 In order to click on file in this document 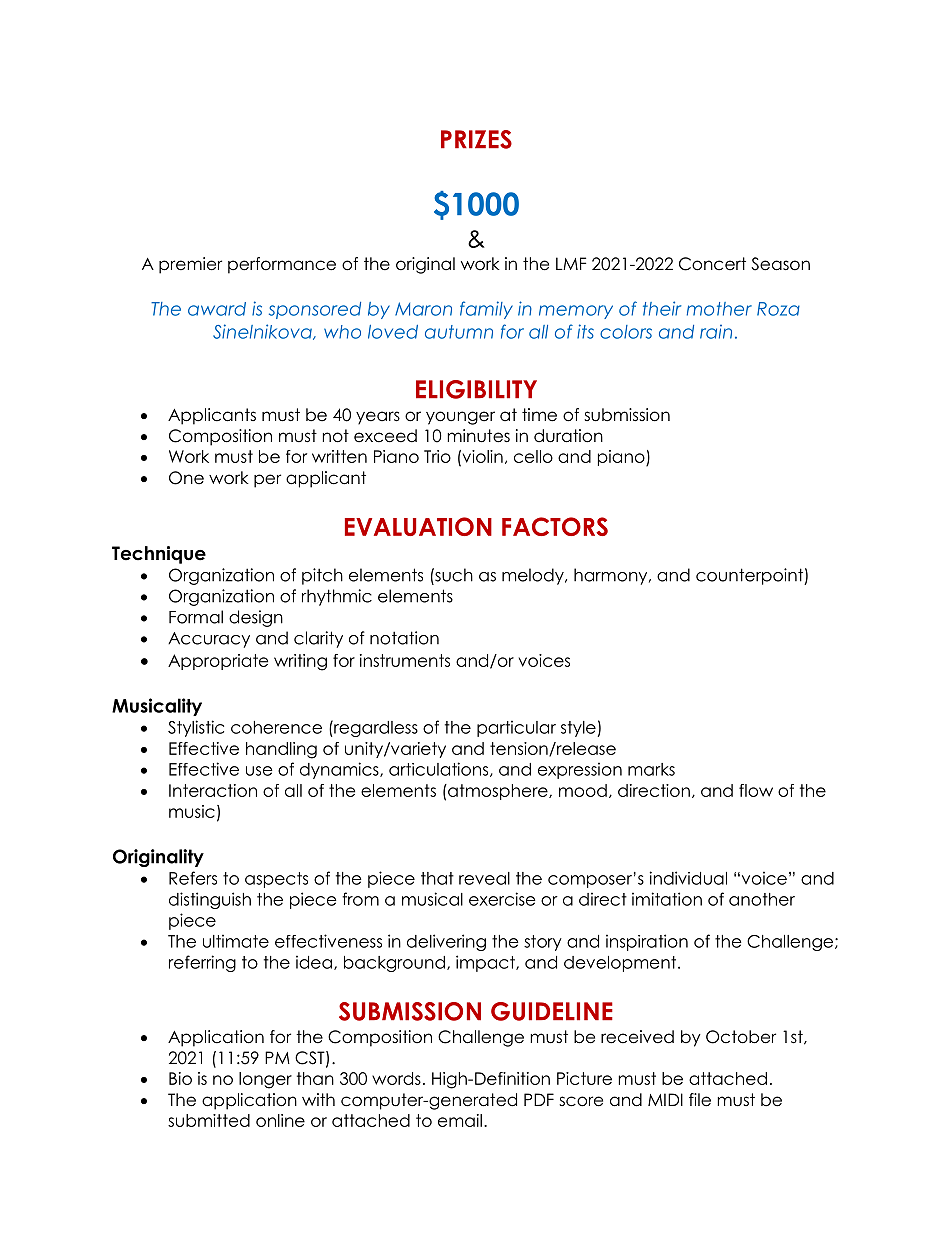, I will do `click(700, 1100)`.
